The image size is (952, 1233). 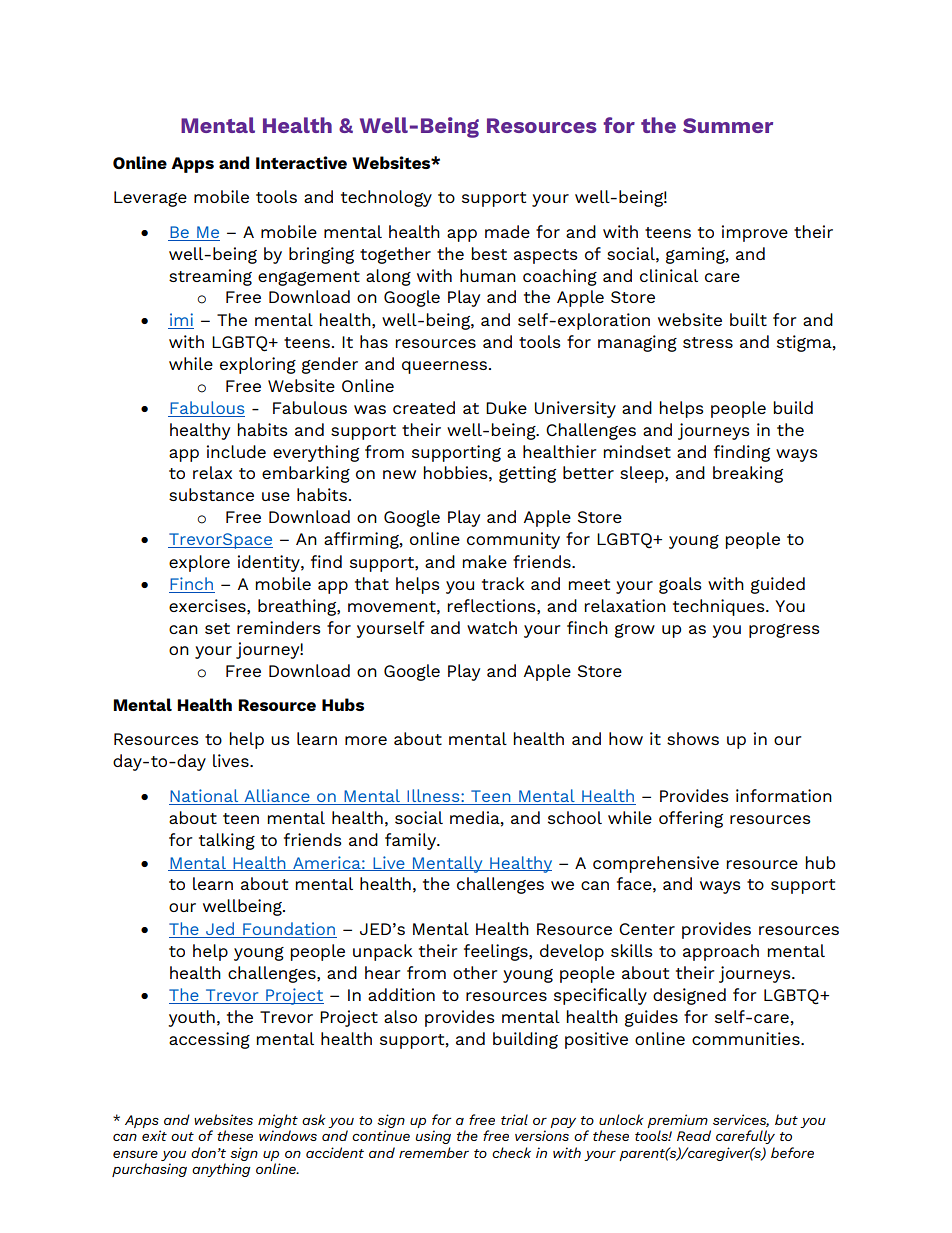 I want to click on technology, so click(x=386, y=198).
